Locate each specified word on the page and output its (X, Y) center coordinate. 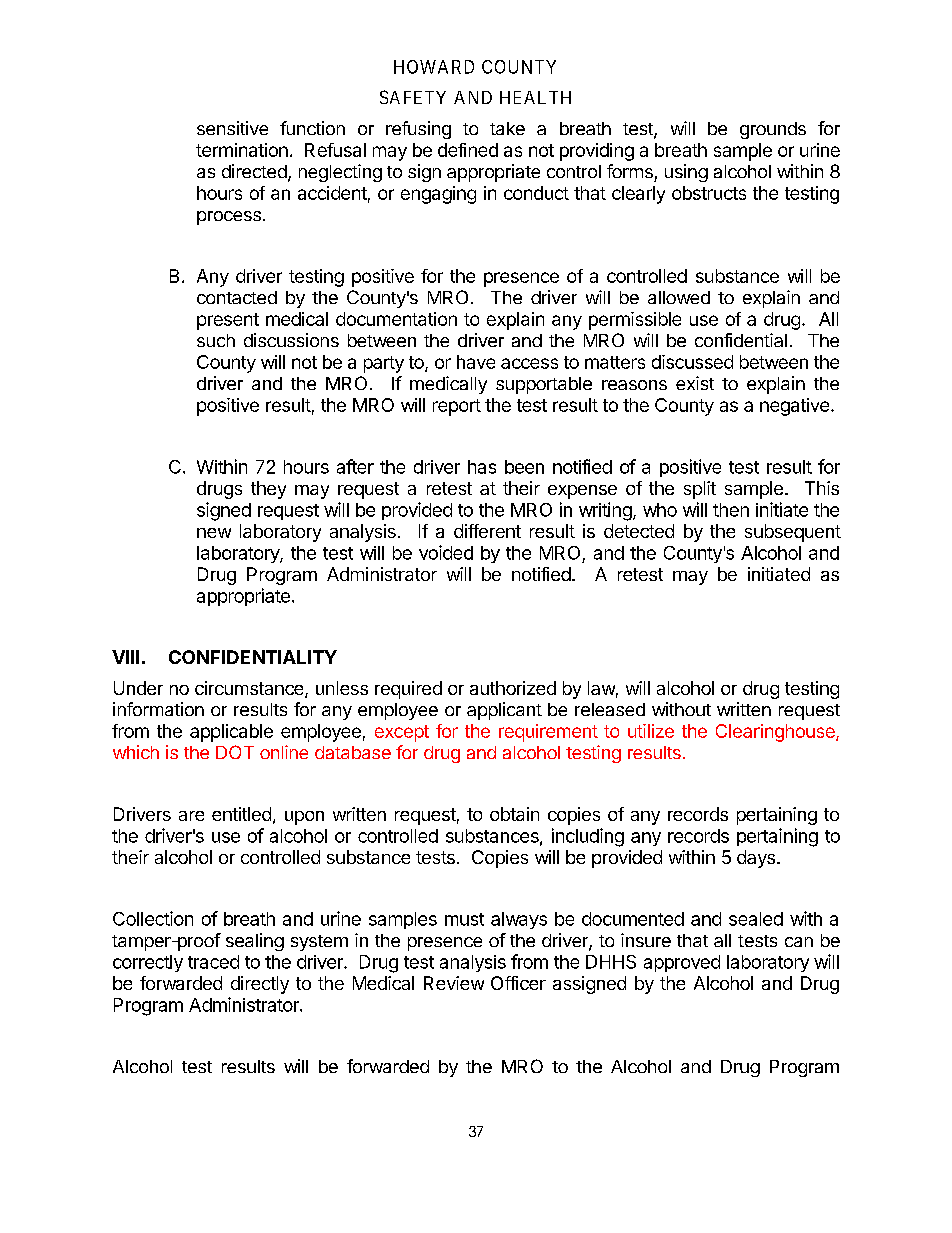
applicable (231, 733)
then (731, 510)
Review (454, 983)
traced (213, 962)
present (228, 321)
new (214, 533)
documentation (396, 319)
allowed (679, 297)
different (487, 531)
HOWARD (434, 67)
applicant (504, 711)
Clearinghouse (776, 733)
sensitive (232, 128)
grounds (773, 130)
